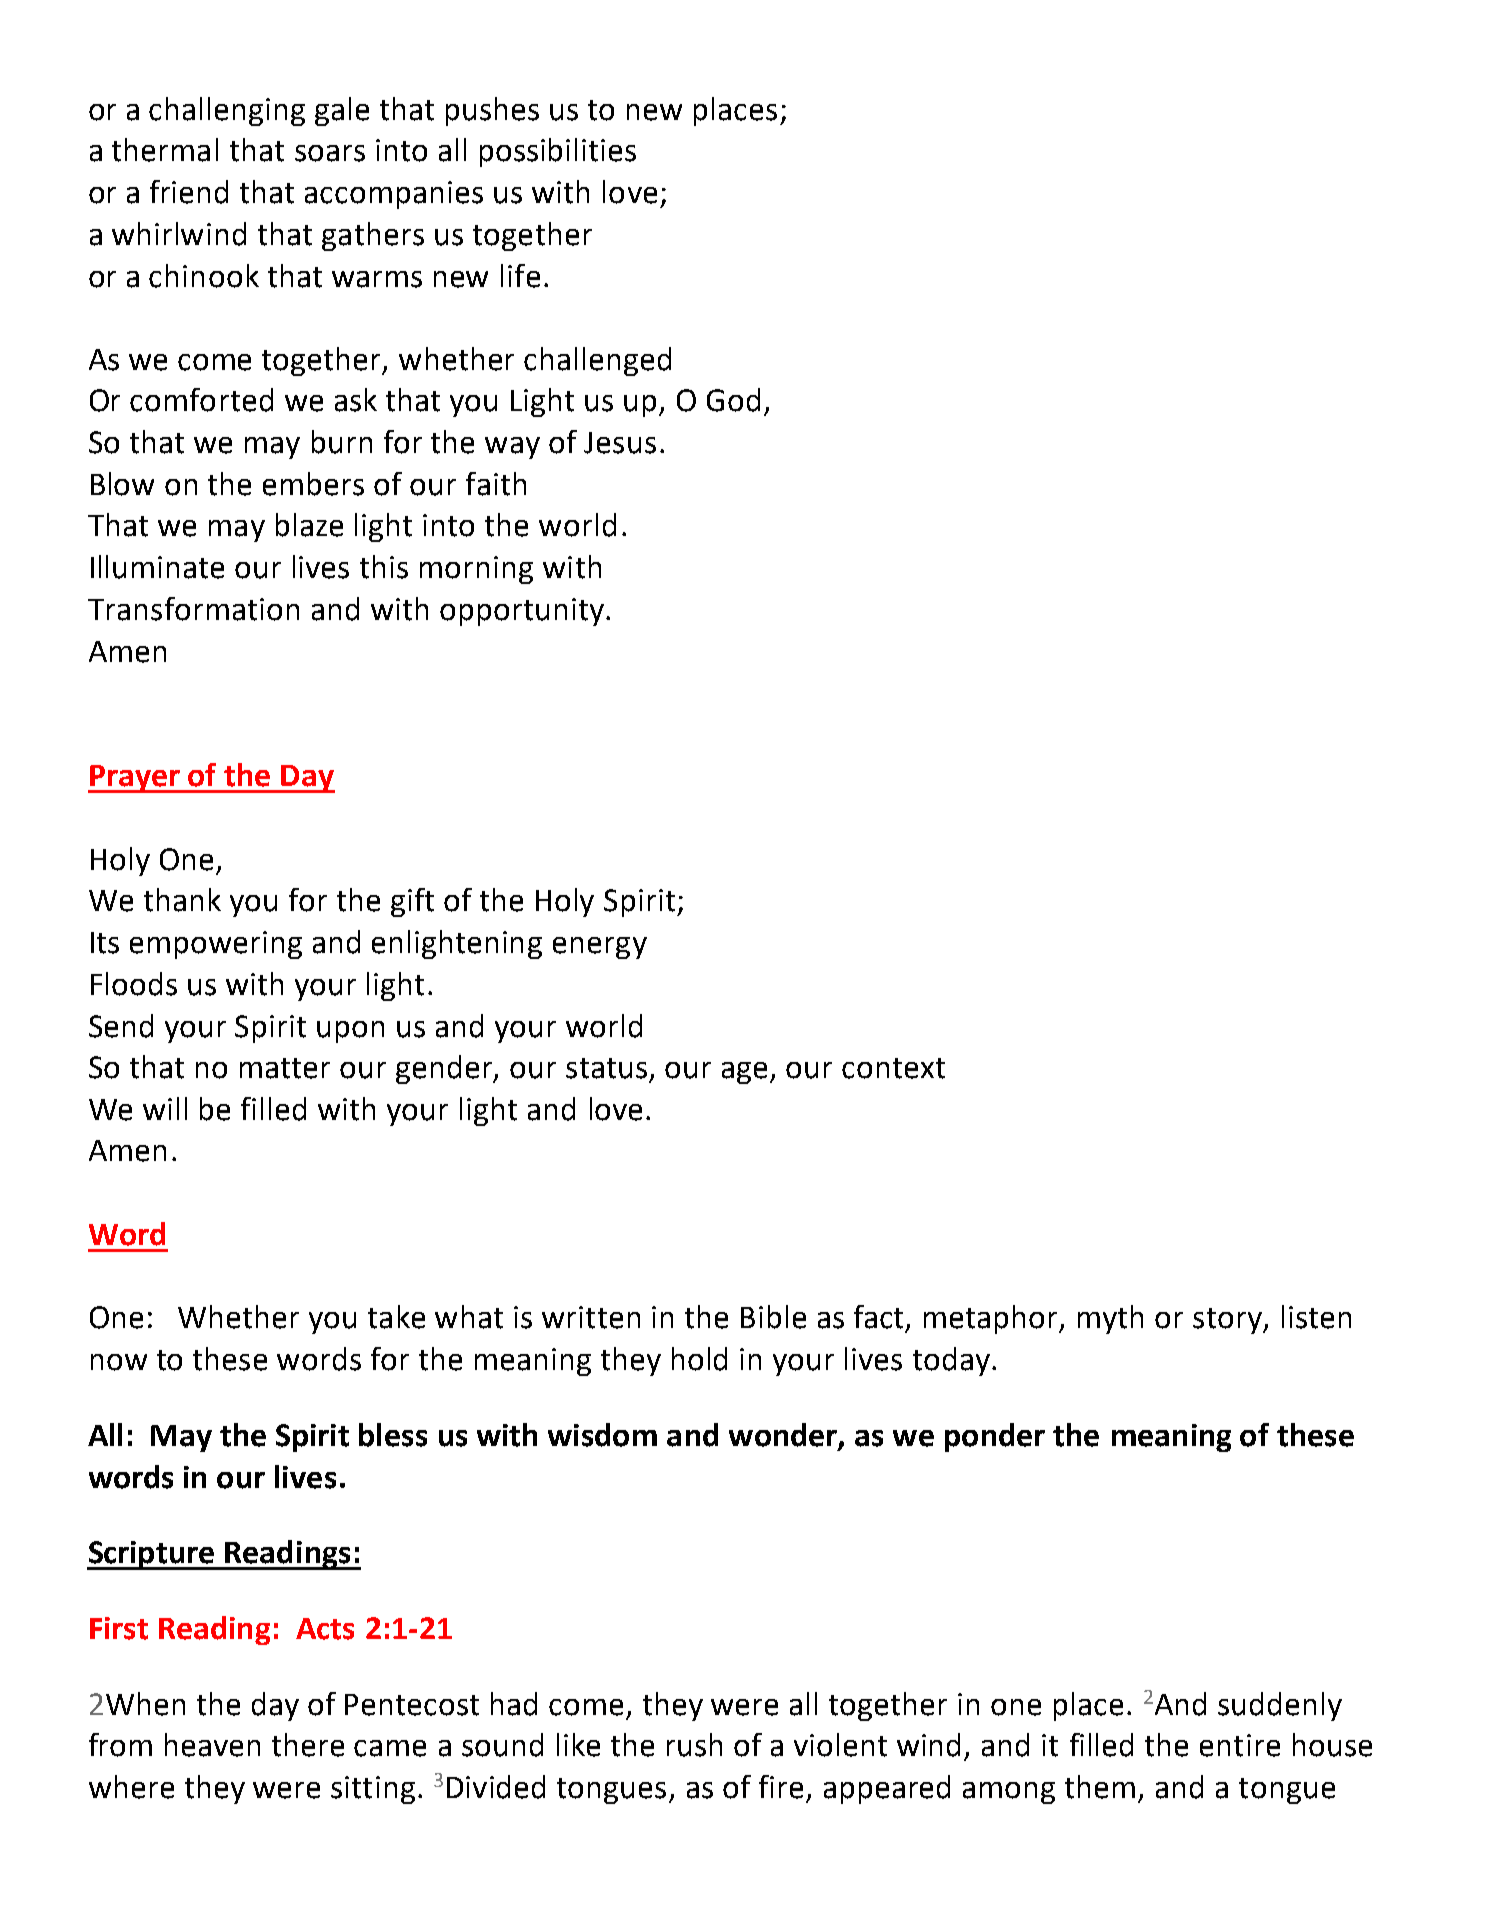  Describe the element at coordinates (1240, 1745) in the screenshot. I see `entire` at that location.
